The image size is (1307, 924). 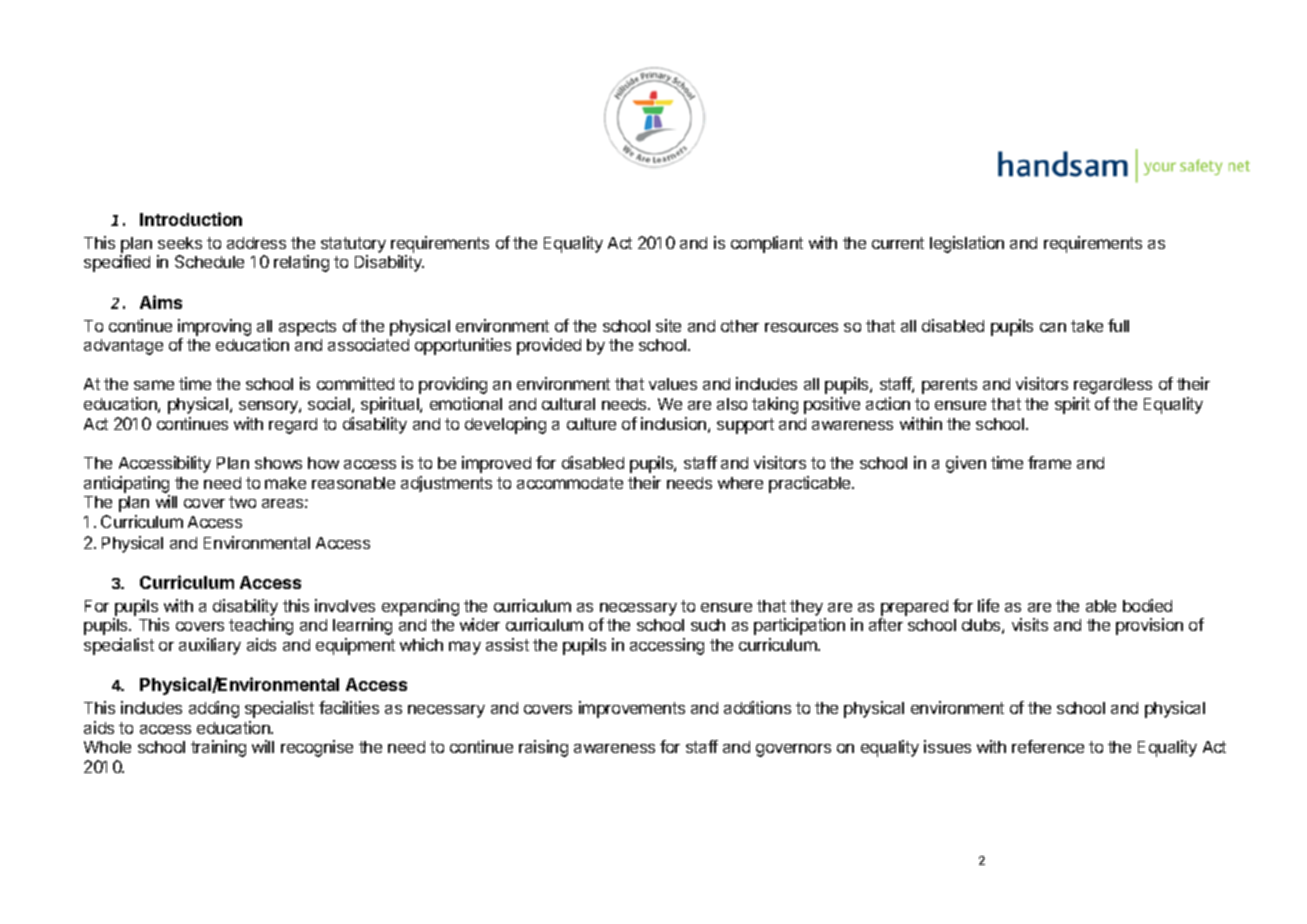 I want to click on legislation, so click(x=967, y=244).
